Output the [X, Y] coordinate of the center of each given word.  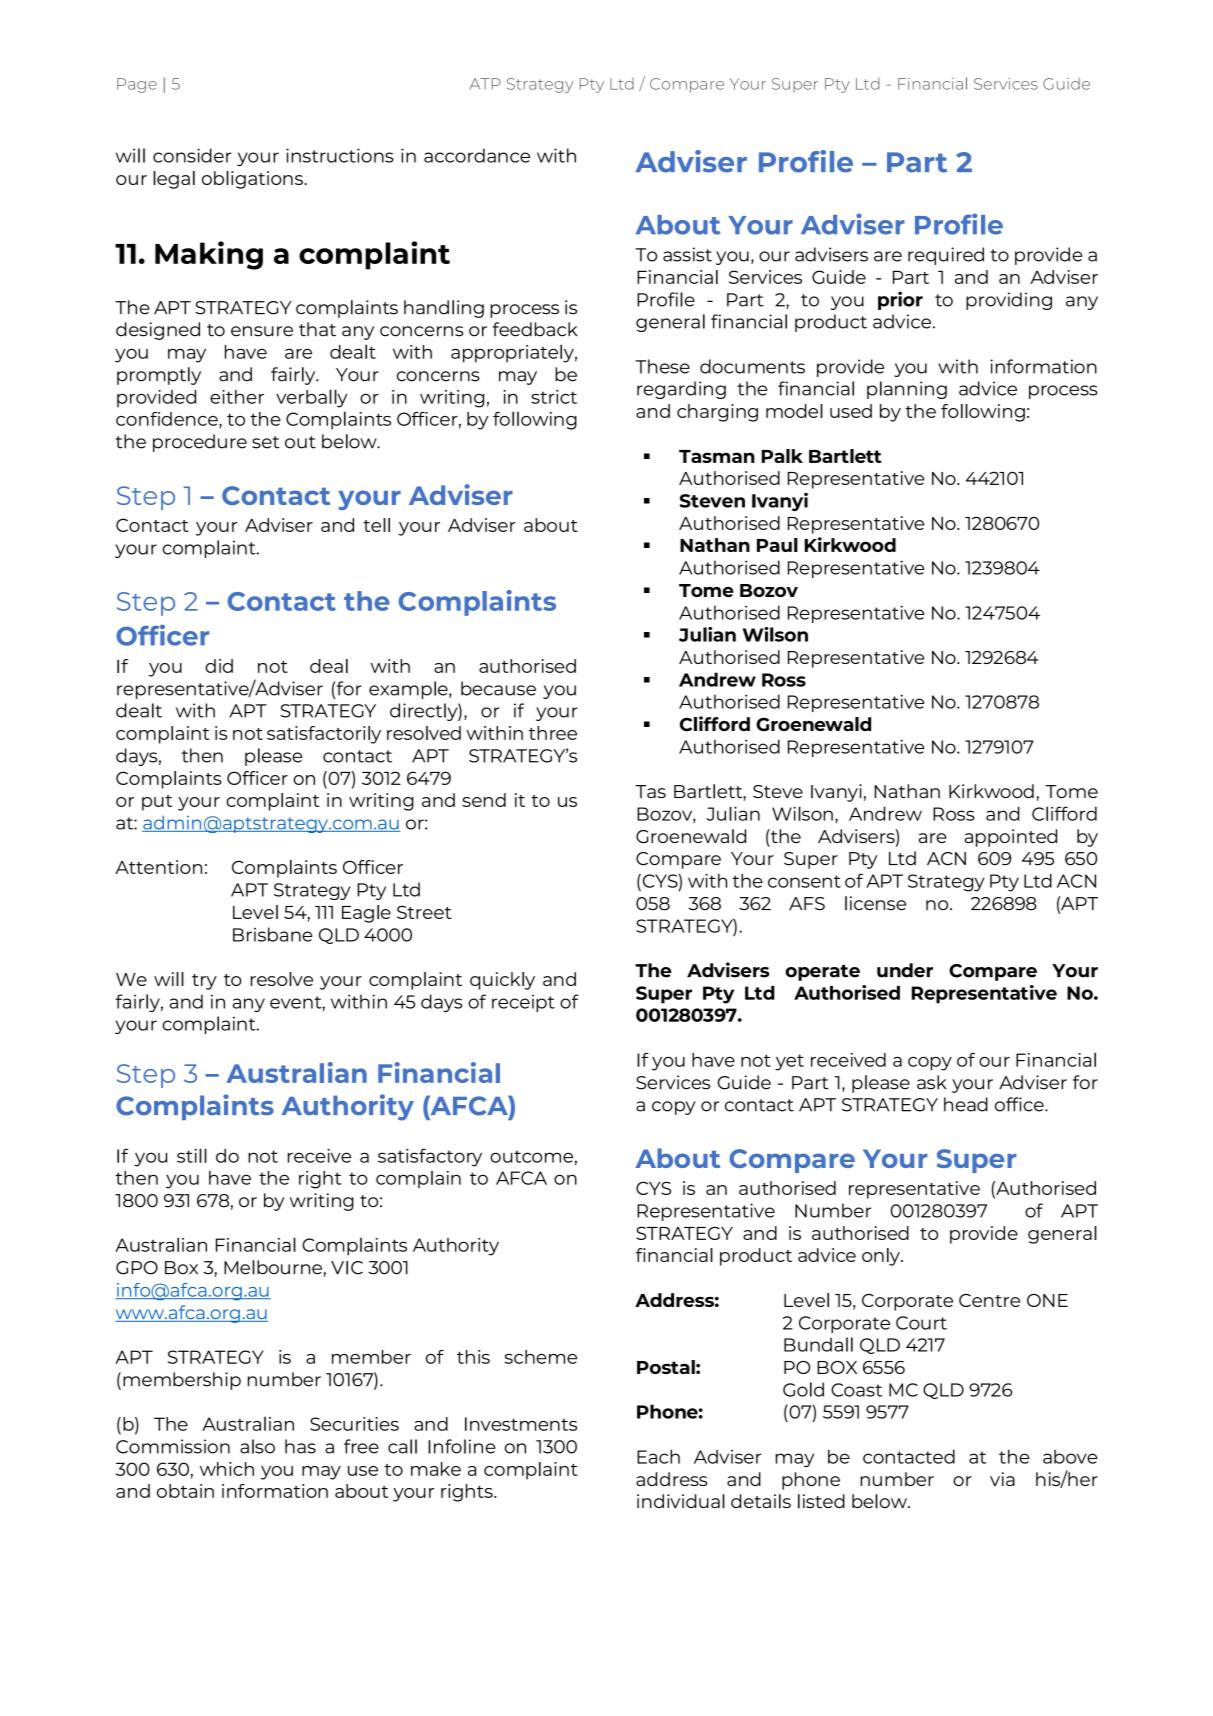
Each [658, 1456]
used [851, 411]
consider [192, 155]
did [219, 666]
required [946, 256]
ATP [485, 84]
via [1002, 1479]
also [257, 1446]
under [905, 970]
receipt [523, 1003]
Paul [777, 545]
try [204, 982]
